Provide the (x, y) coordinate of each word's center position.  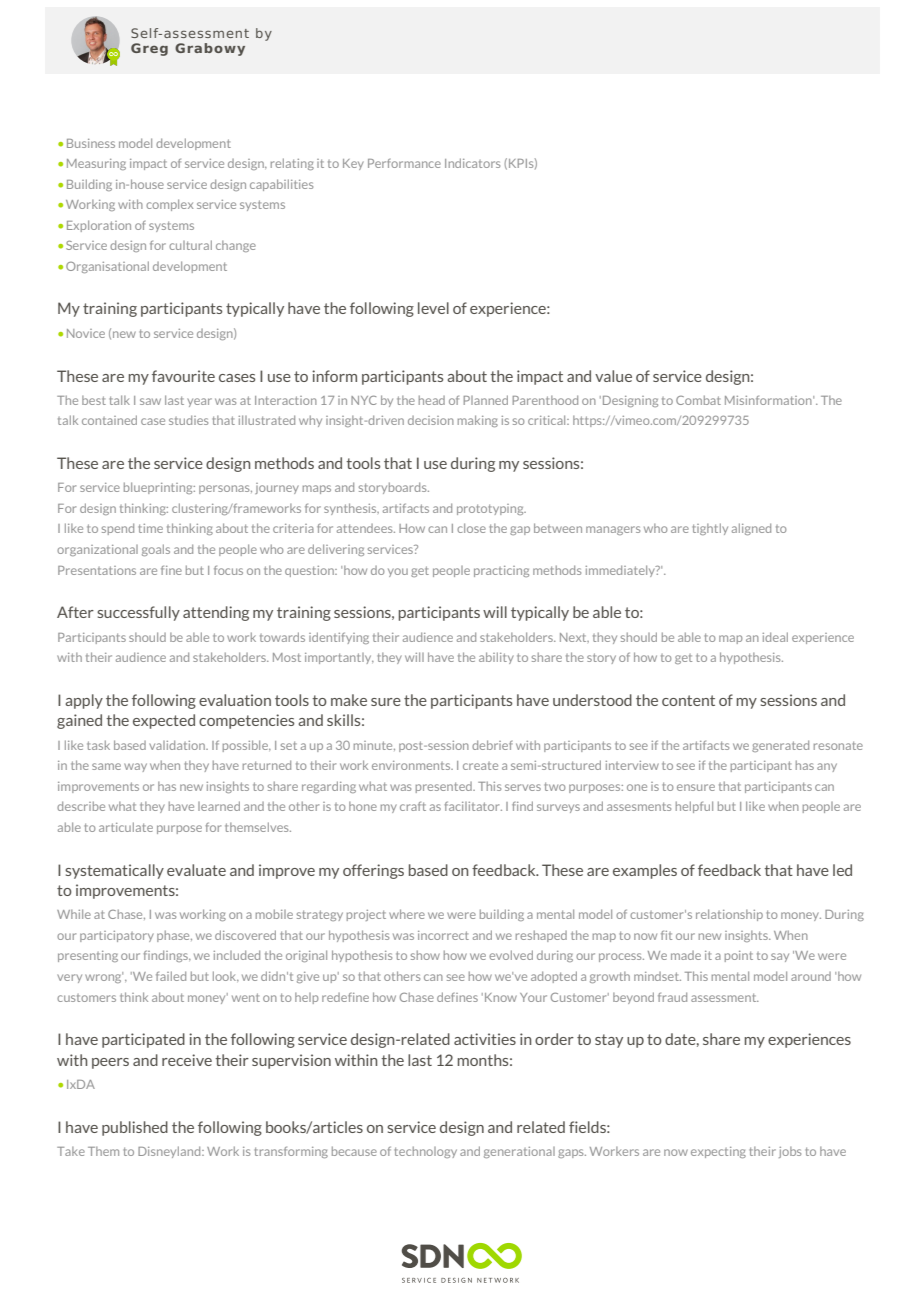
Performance (404, 163)
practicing (501, 571)
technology (425, 1152)
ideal (775, 637)
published (135, 1128)
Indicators (472, 163)
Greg (149, 49)
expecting (718, 1152)
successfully (138, 613)
